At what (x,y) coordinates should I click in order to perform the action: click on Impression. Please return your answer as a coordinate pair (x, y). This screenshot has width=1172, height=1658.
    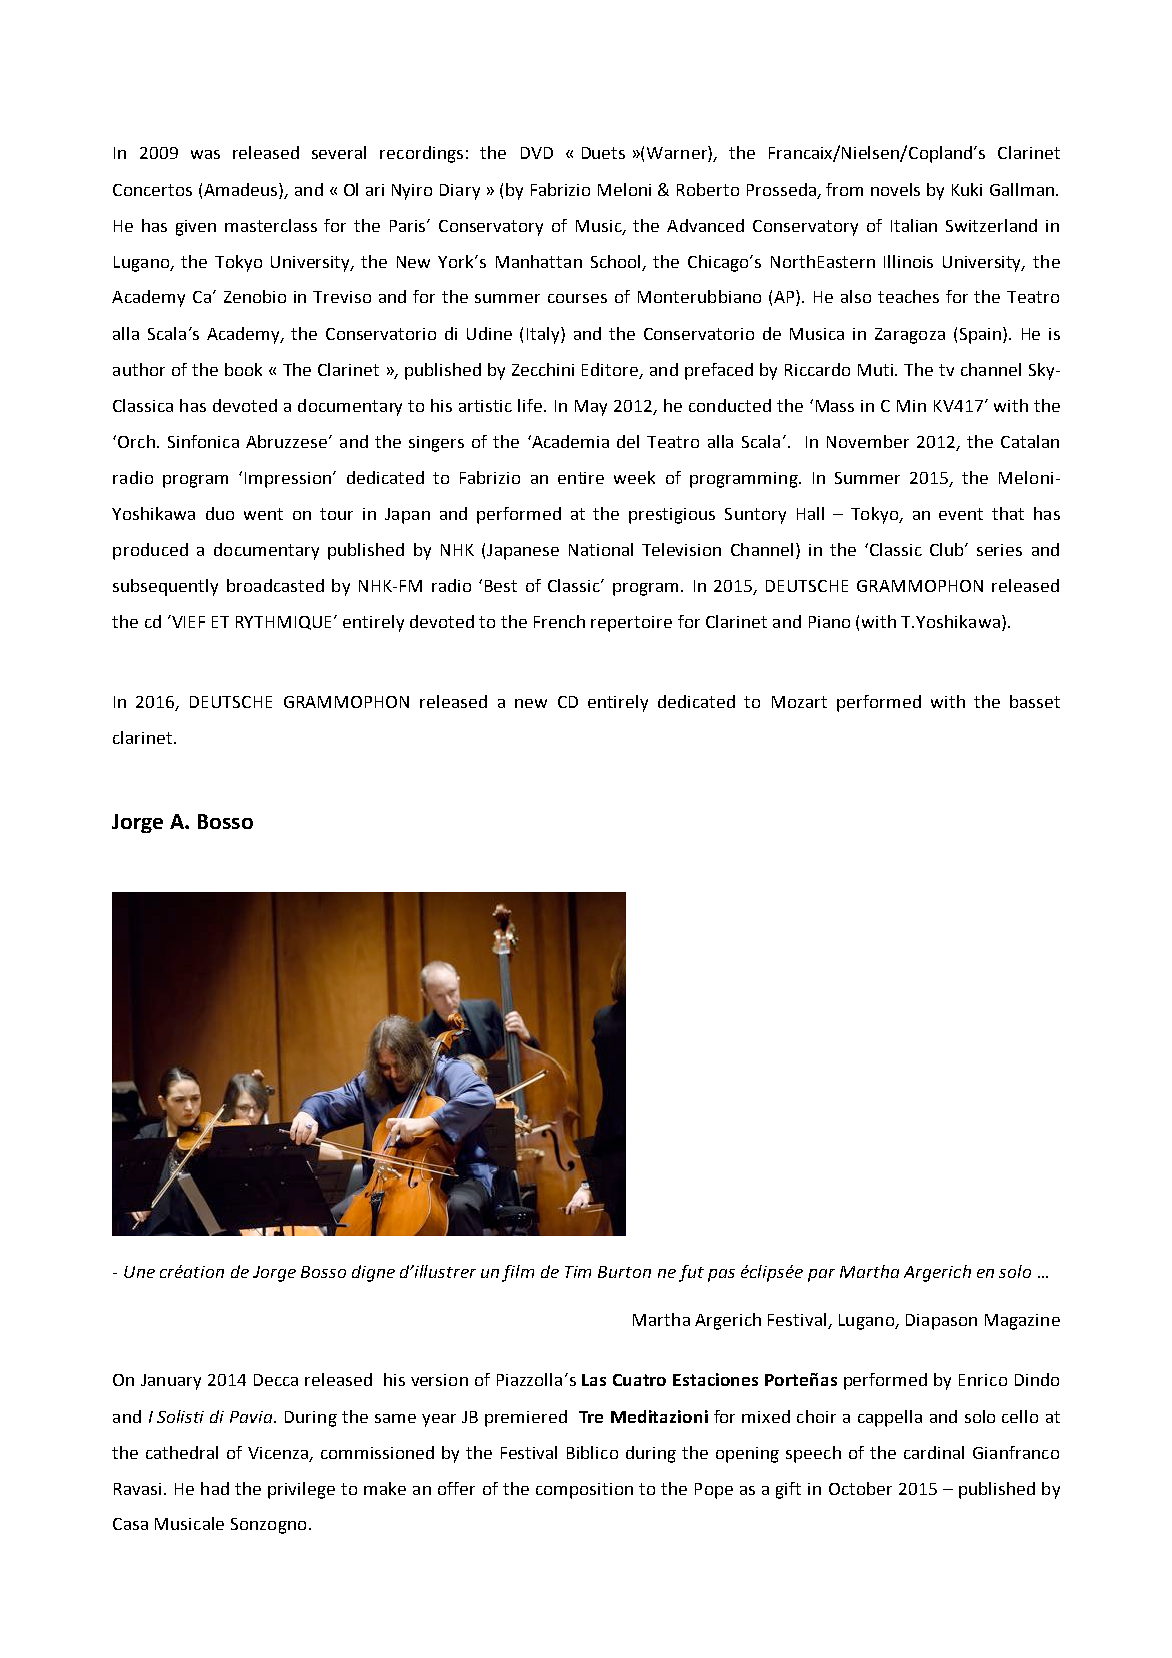
    Looking at the image, I should click on (288, 480).
